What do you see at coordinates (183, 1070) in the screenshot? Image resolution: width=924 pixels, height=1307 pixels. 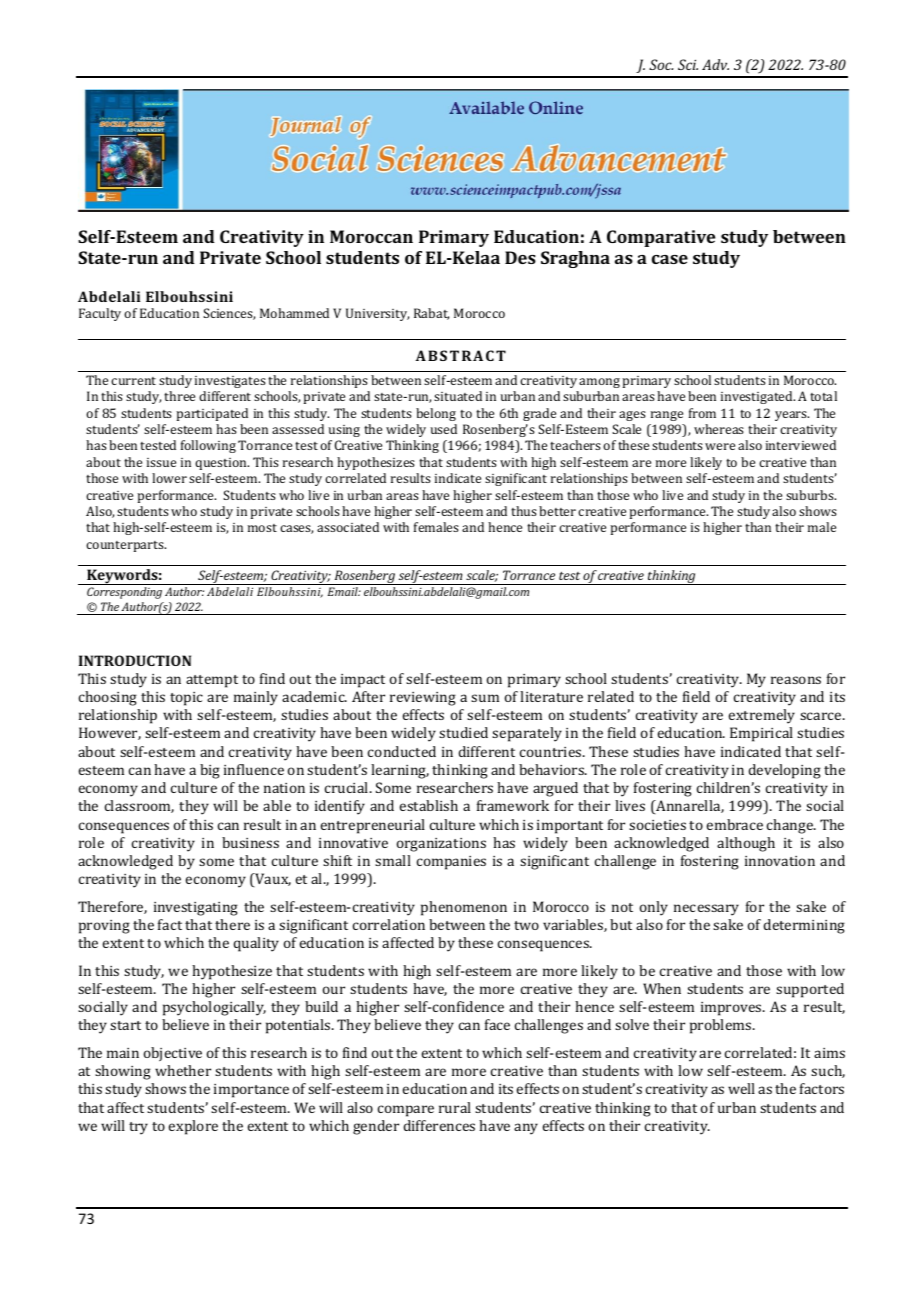 I see `whether` at bounding box center [183, 1070].
